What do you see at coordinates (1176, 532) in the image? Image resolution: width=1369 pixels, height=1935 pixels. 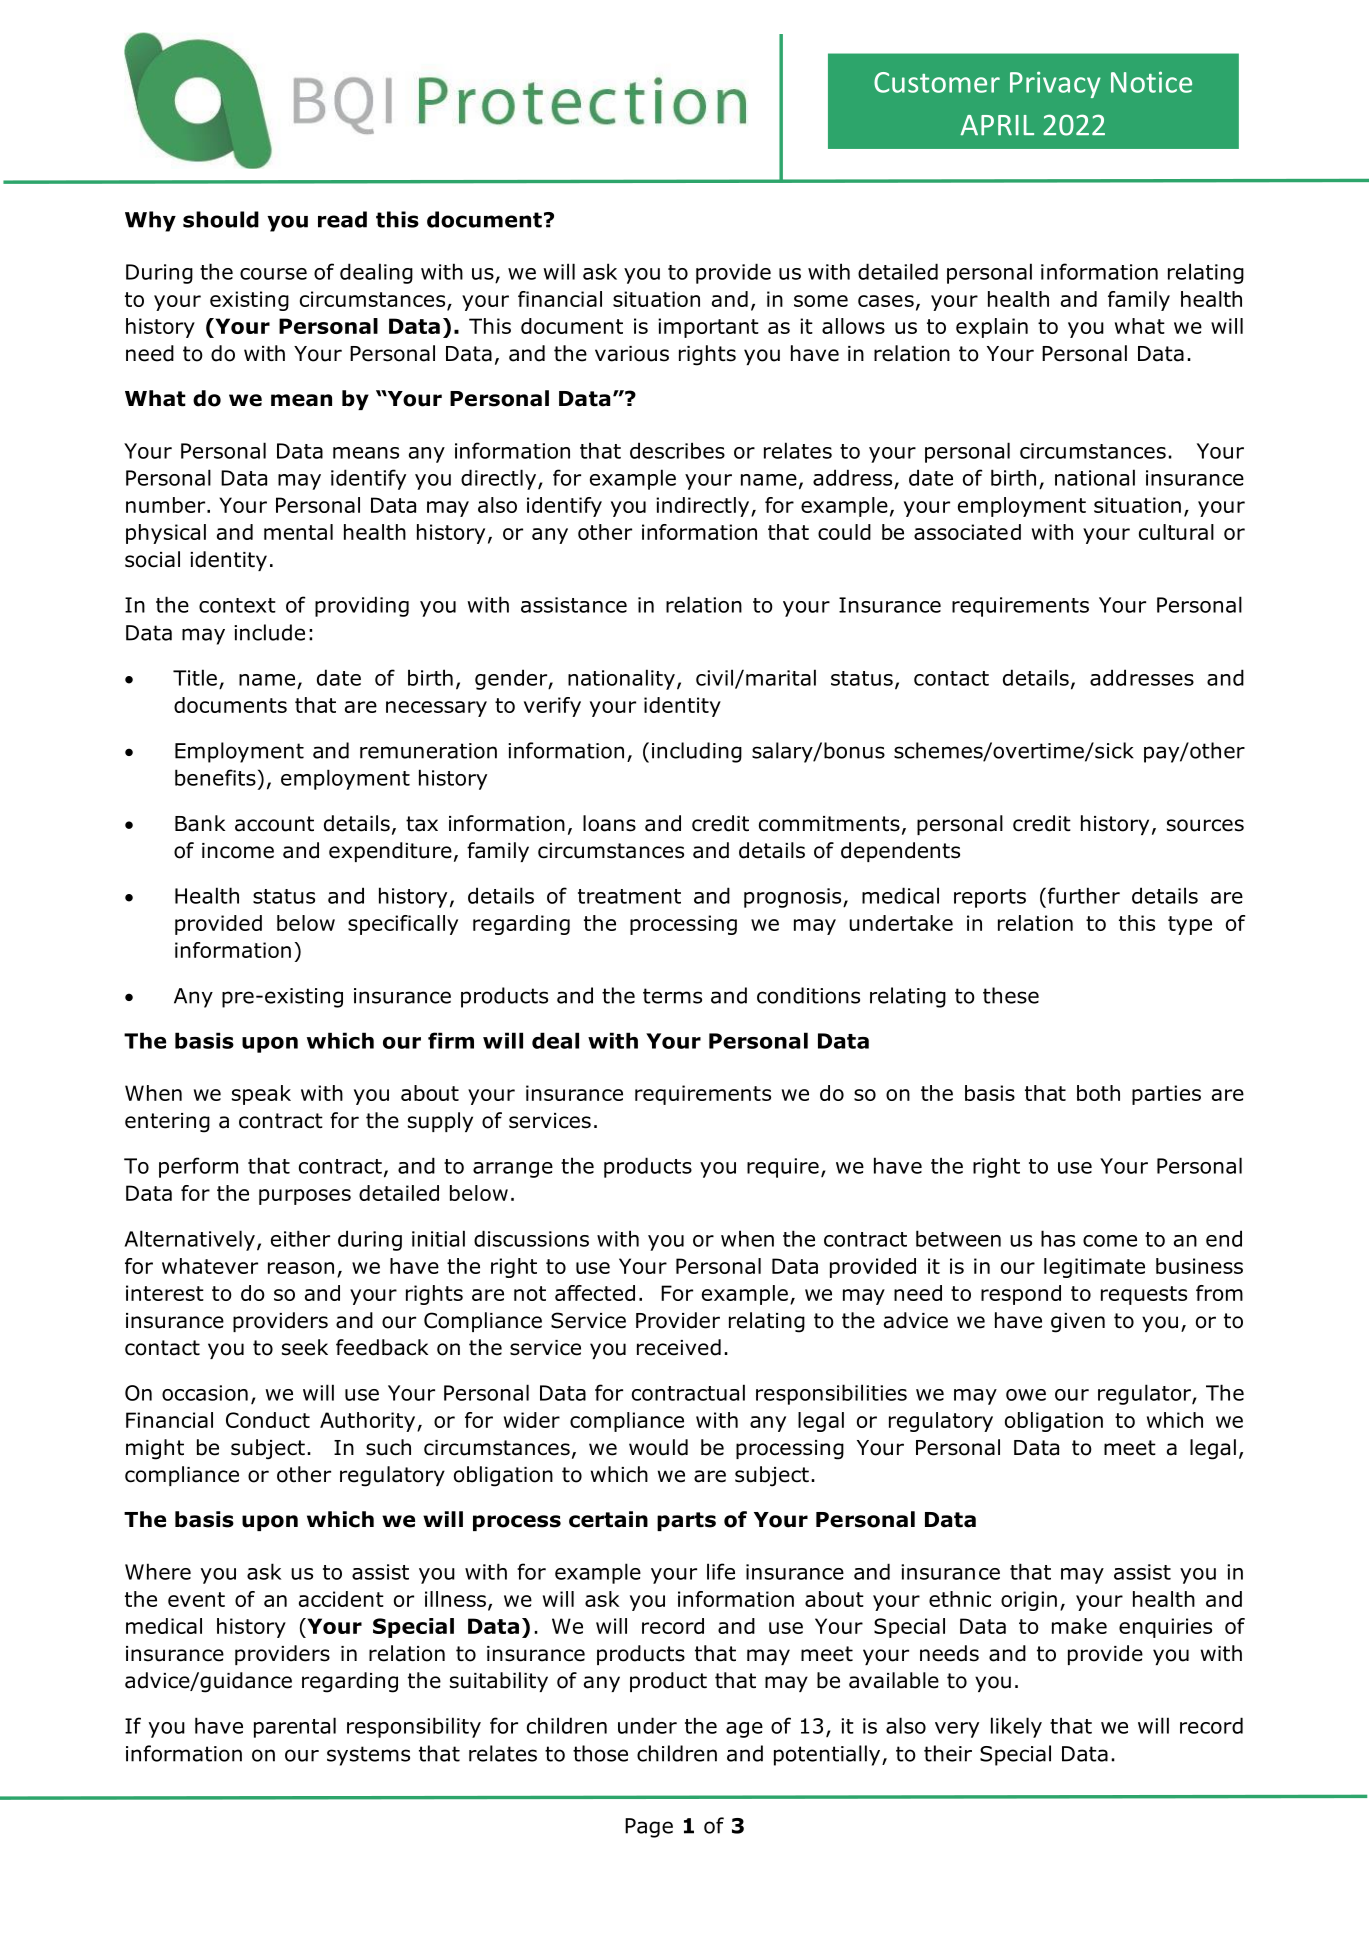 I see `cultural` at bounding box center [1176, 532].
